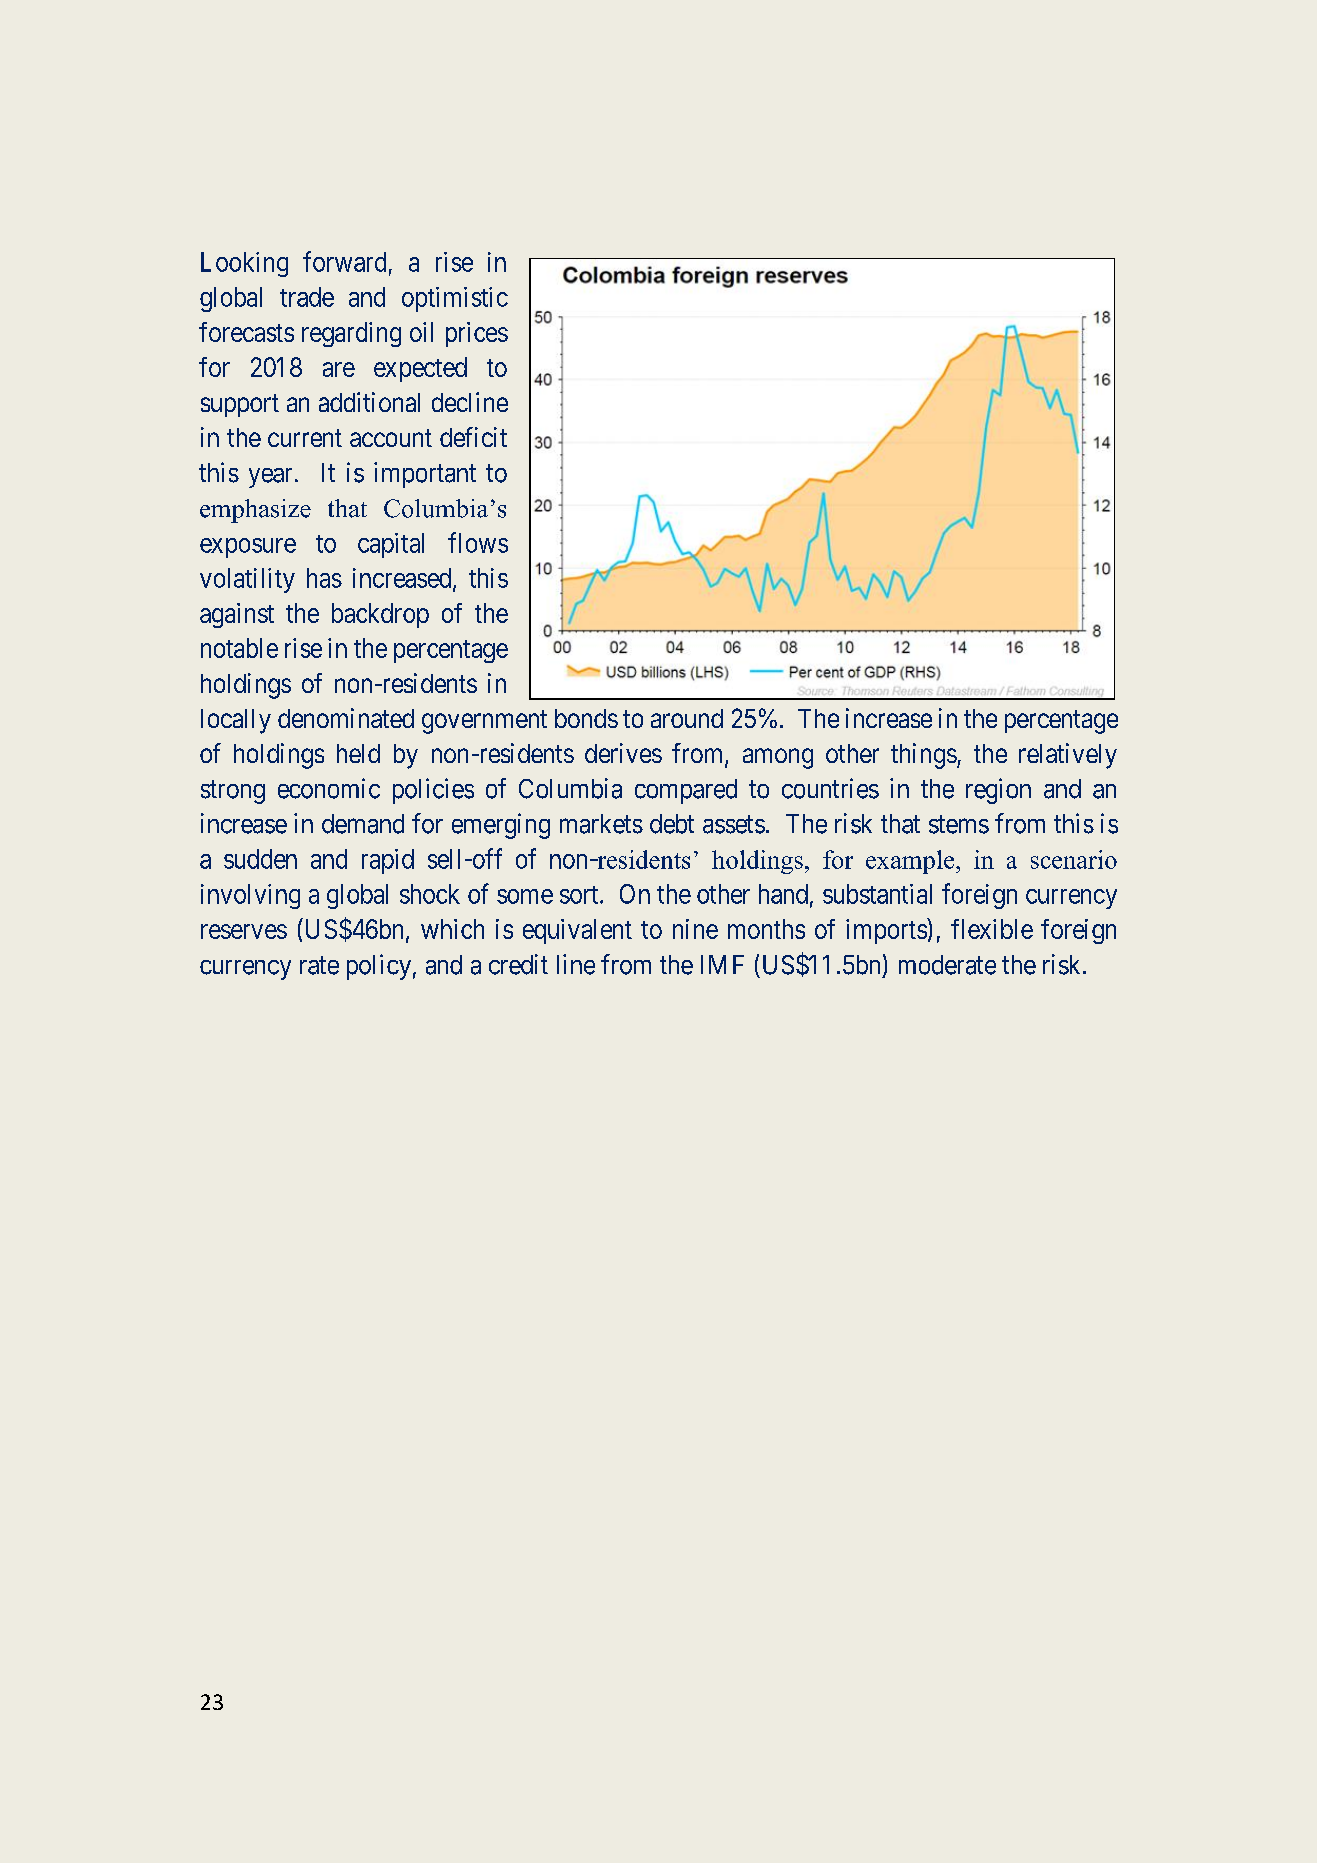 The image size is (1317, 1863). I want to click on prices, so click(477, 334).
